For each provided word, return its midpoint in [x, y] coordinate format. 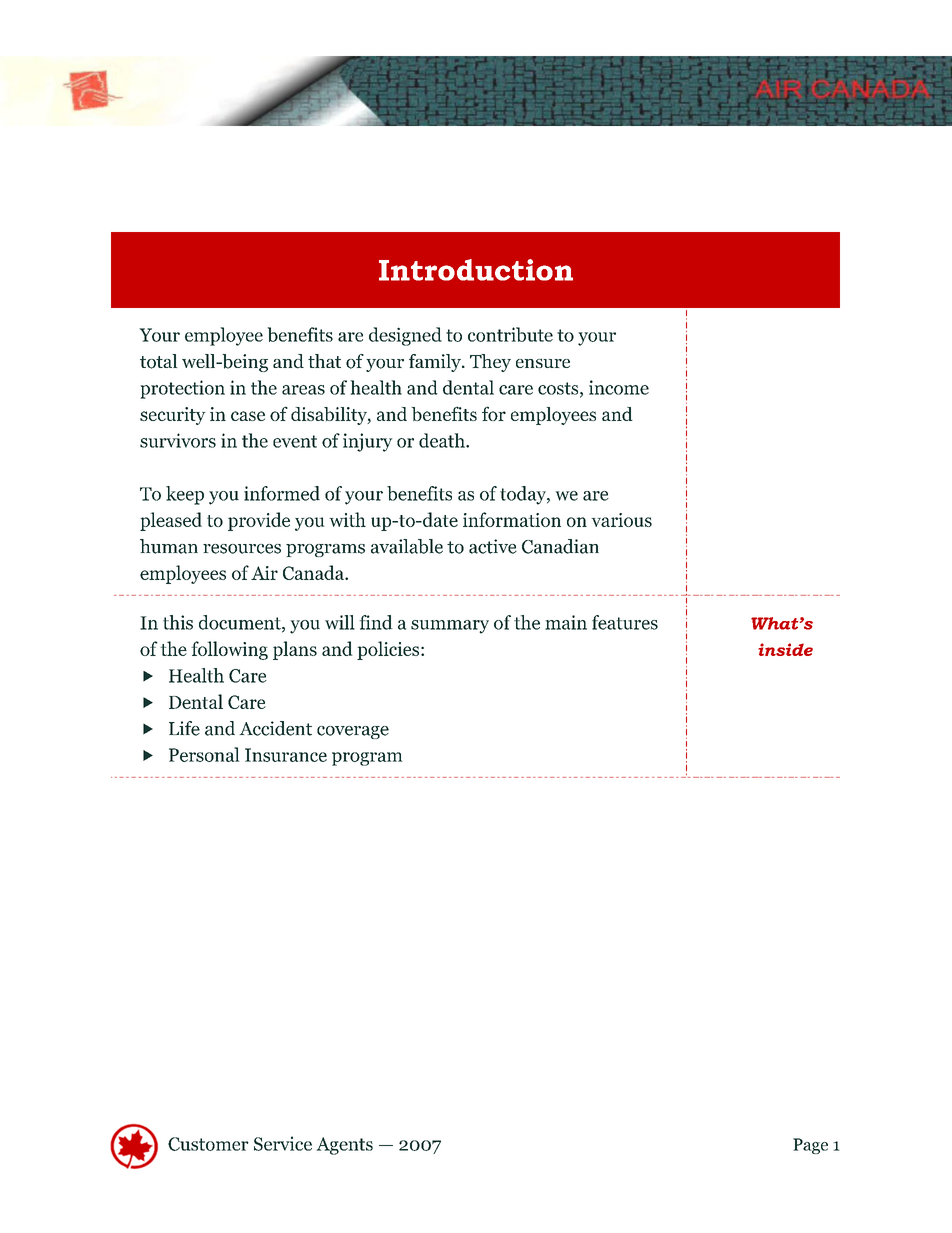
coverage [353, 732]
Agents [344, 1146]
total [158, 361]
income [619, 387]
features [625, 622]
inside [785, 649]
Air [264, 573]
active [493, 546]
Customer [208, 1144]
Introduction [476, 270]
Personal [204, 754]
